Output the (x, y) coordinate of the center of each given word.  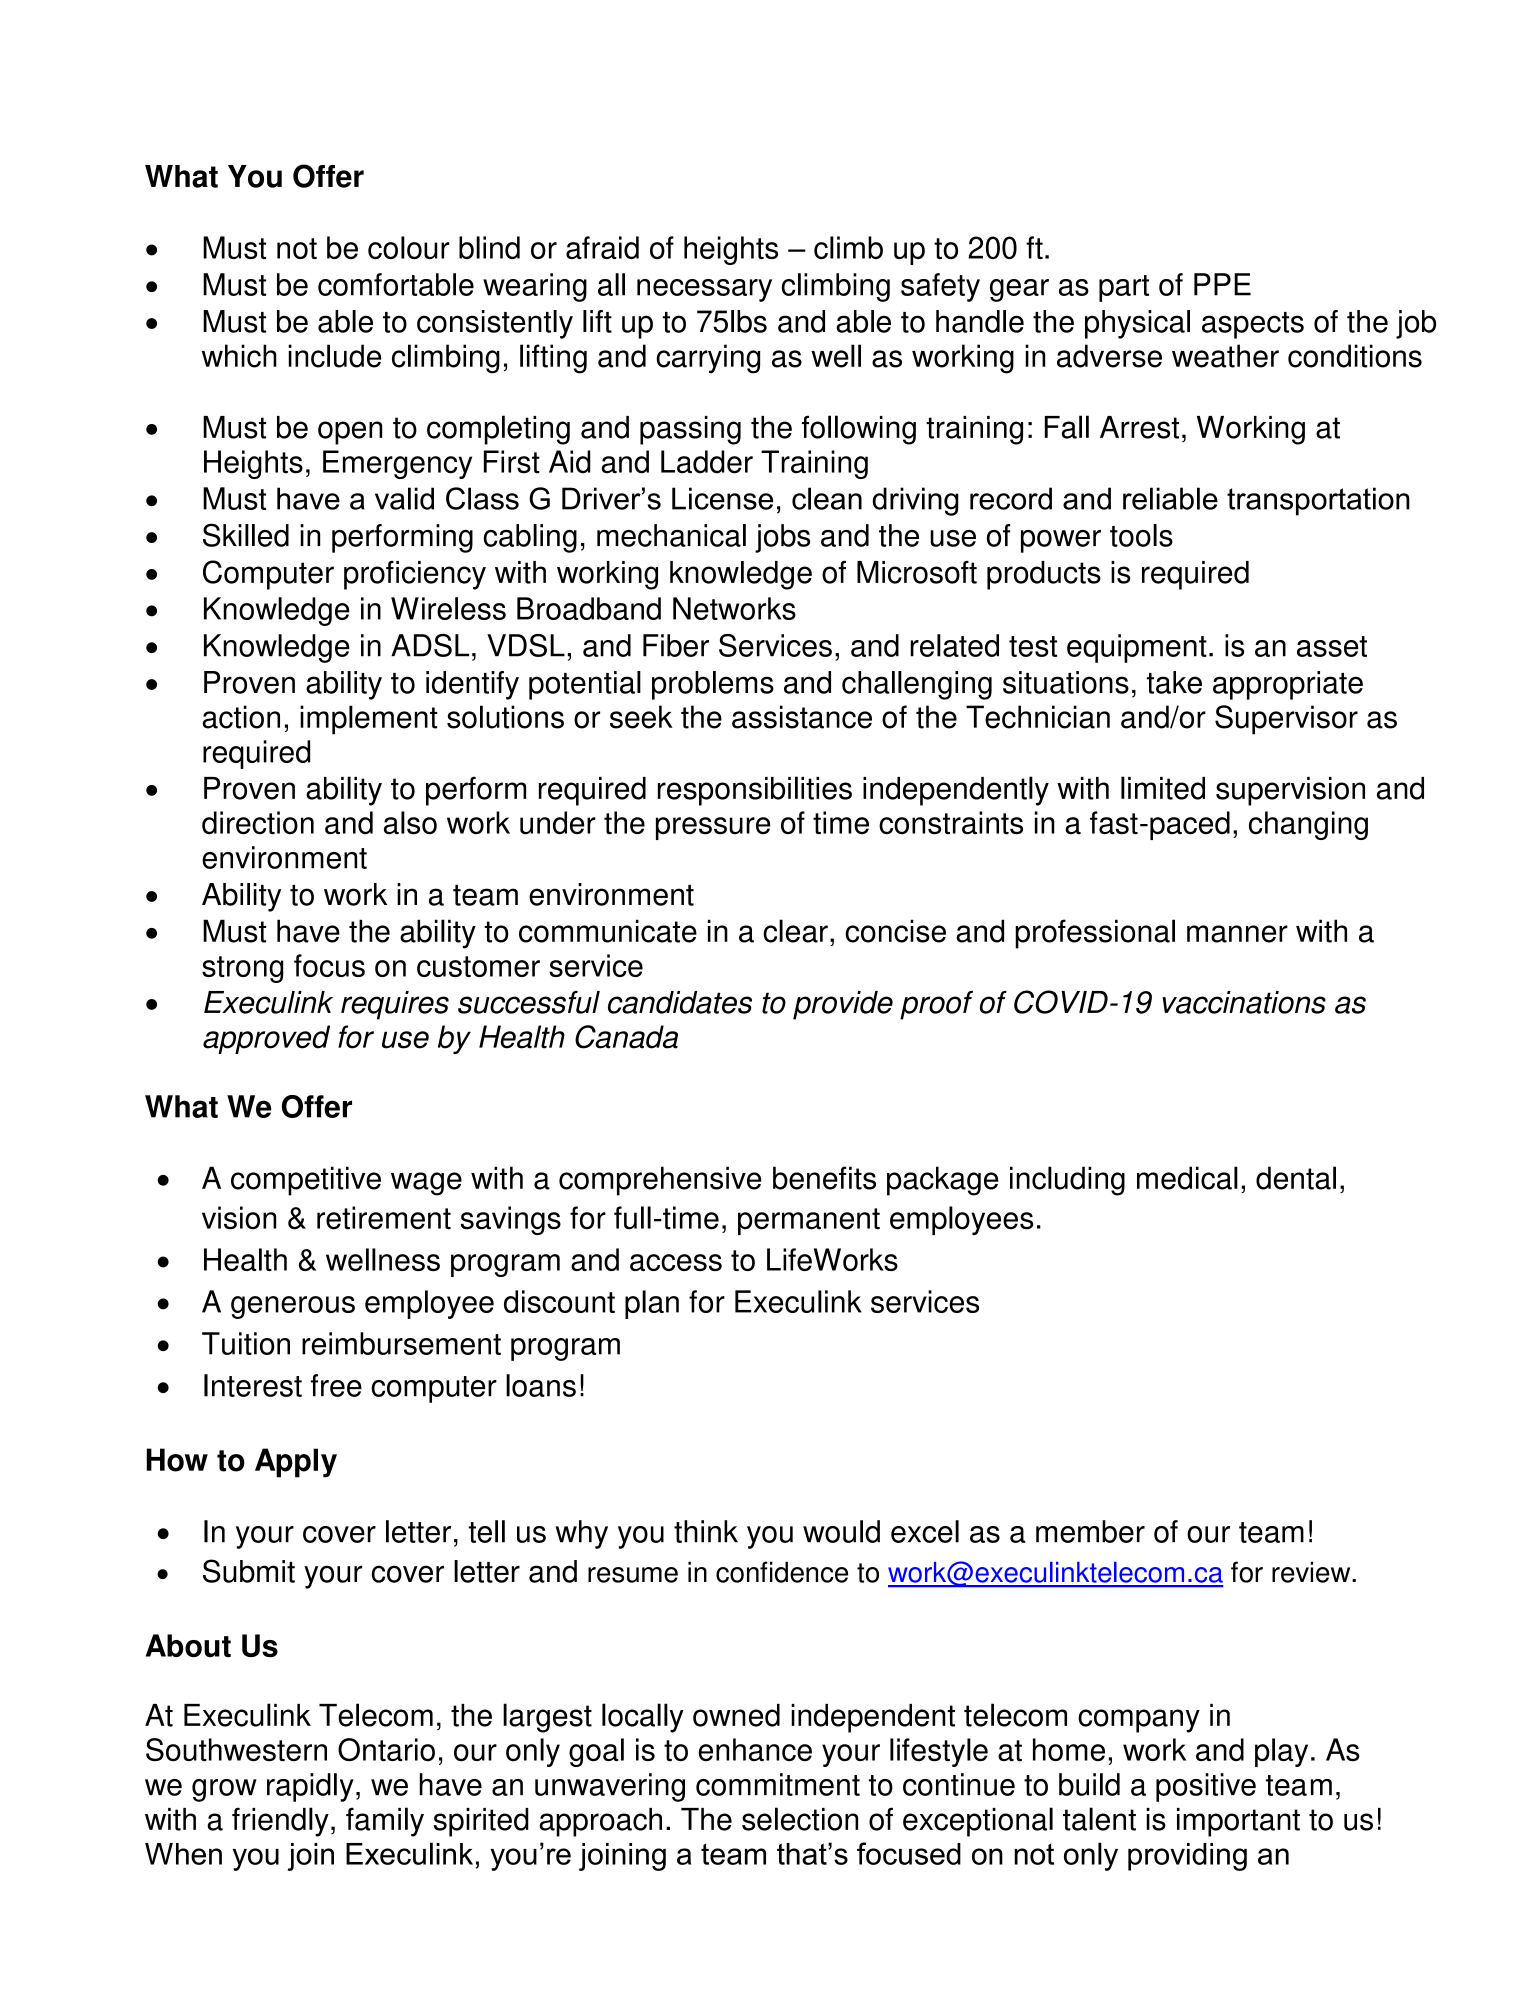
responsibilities (755, 791)
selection (800, 1819)
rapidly (310, 1787)
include (335, 356)
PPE (1222, 284)
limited (1163, 788)
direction (258, 823)
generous (293, 1307)
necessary (704, 290)
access (676, 1262)
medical (1187, 1178)
